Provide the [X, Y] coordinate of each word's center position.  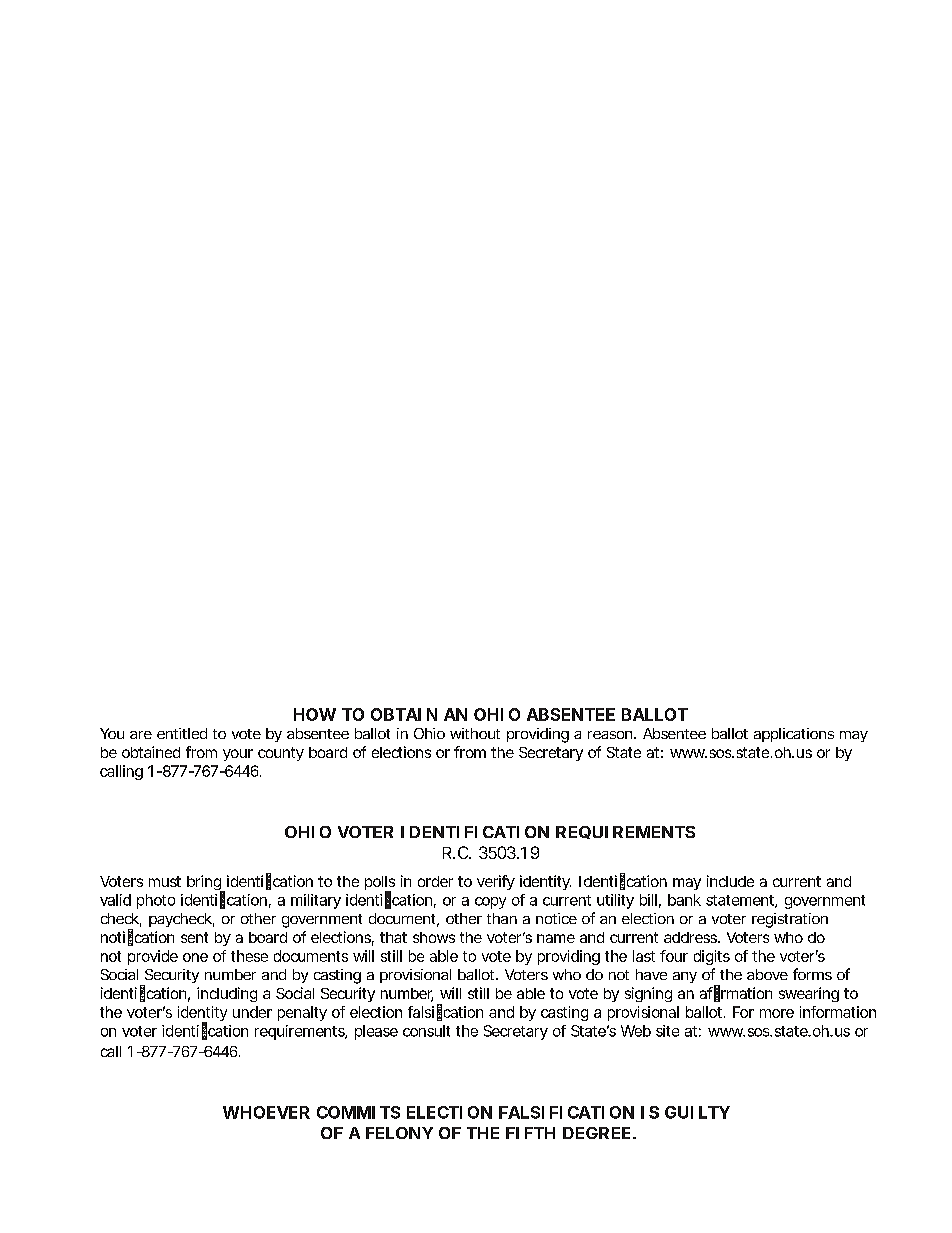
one [195, 957]
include [730, 881]
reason [612, 735]
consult [426, 1031]
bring [206, 884]
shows [434, 937]
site [667, 1031]
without [475, 733]
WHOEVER [266, 1112]
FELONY [399, 1133]
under [252, 1012]
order [435, 881]
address [692, 937]
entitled [182, 733]
